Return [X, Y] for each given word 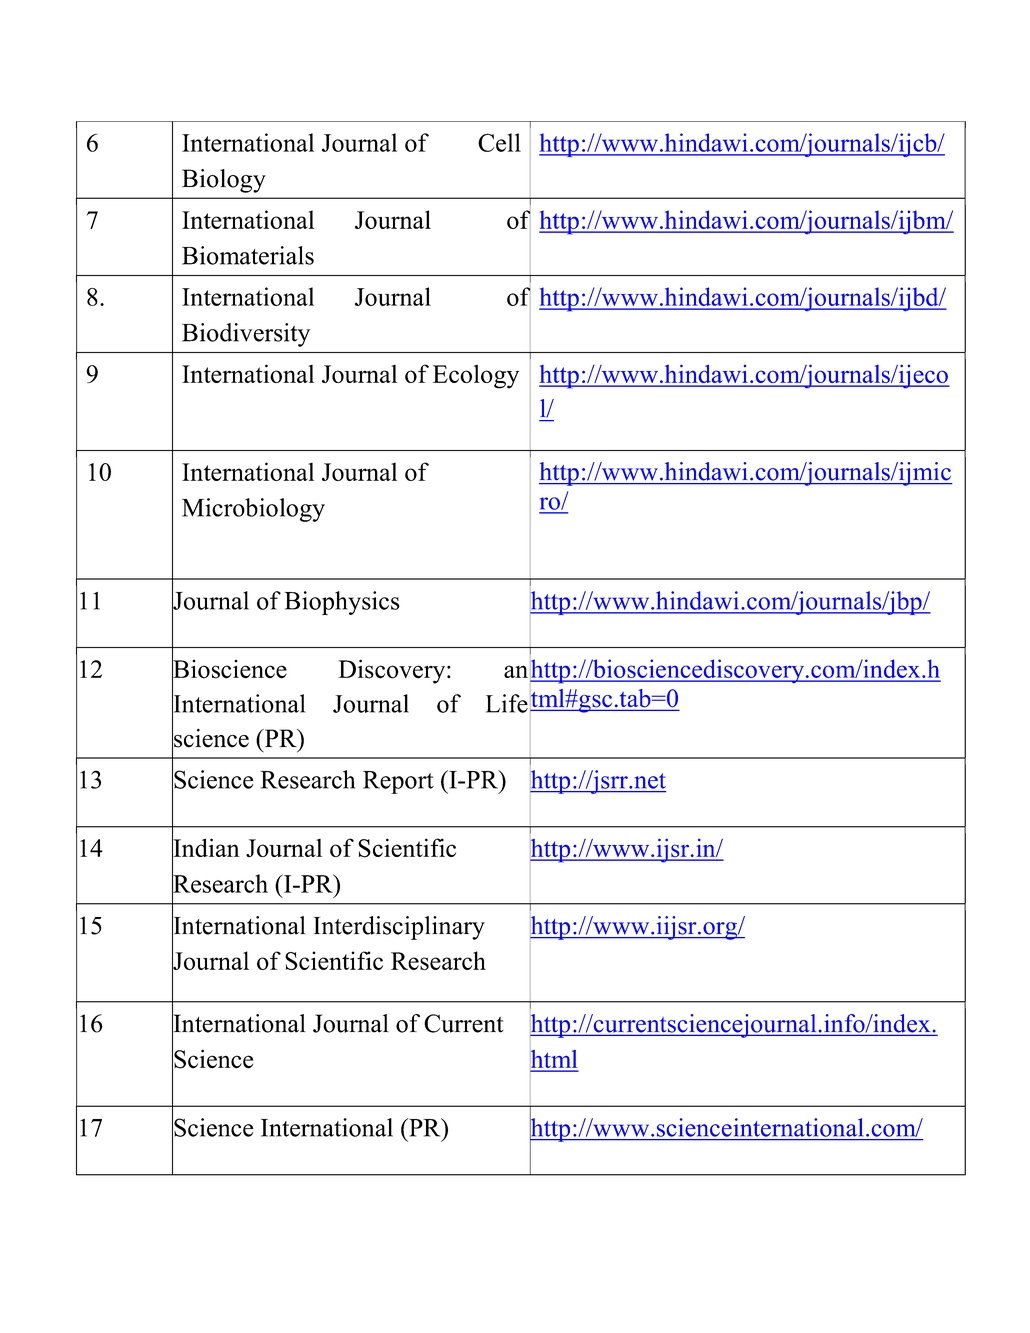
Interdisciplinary [399, 928]
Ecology [476, 376]
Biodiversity [246, 335]
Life [507, 703]
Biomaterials [248, 255]
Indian [206, 848]
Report [398, 782]
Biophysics [342, 603]
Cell [499, 142]
